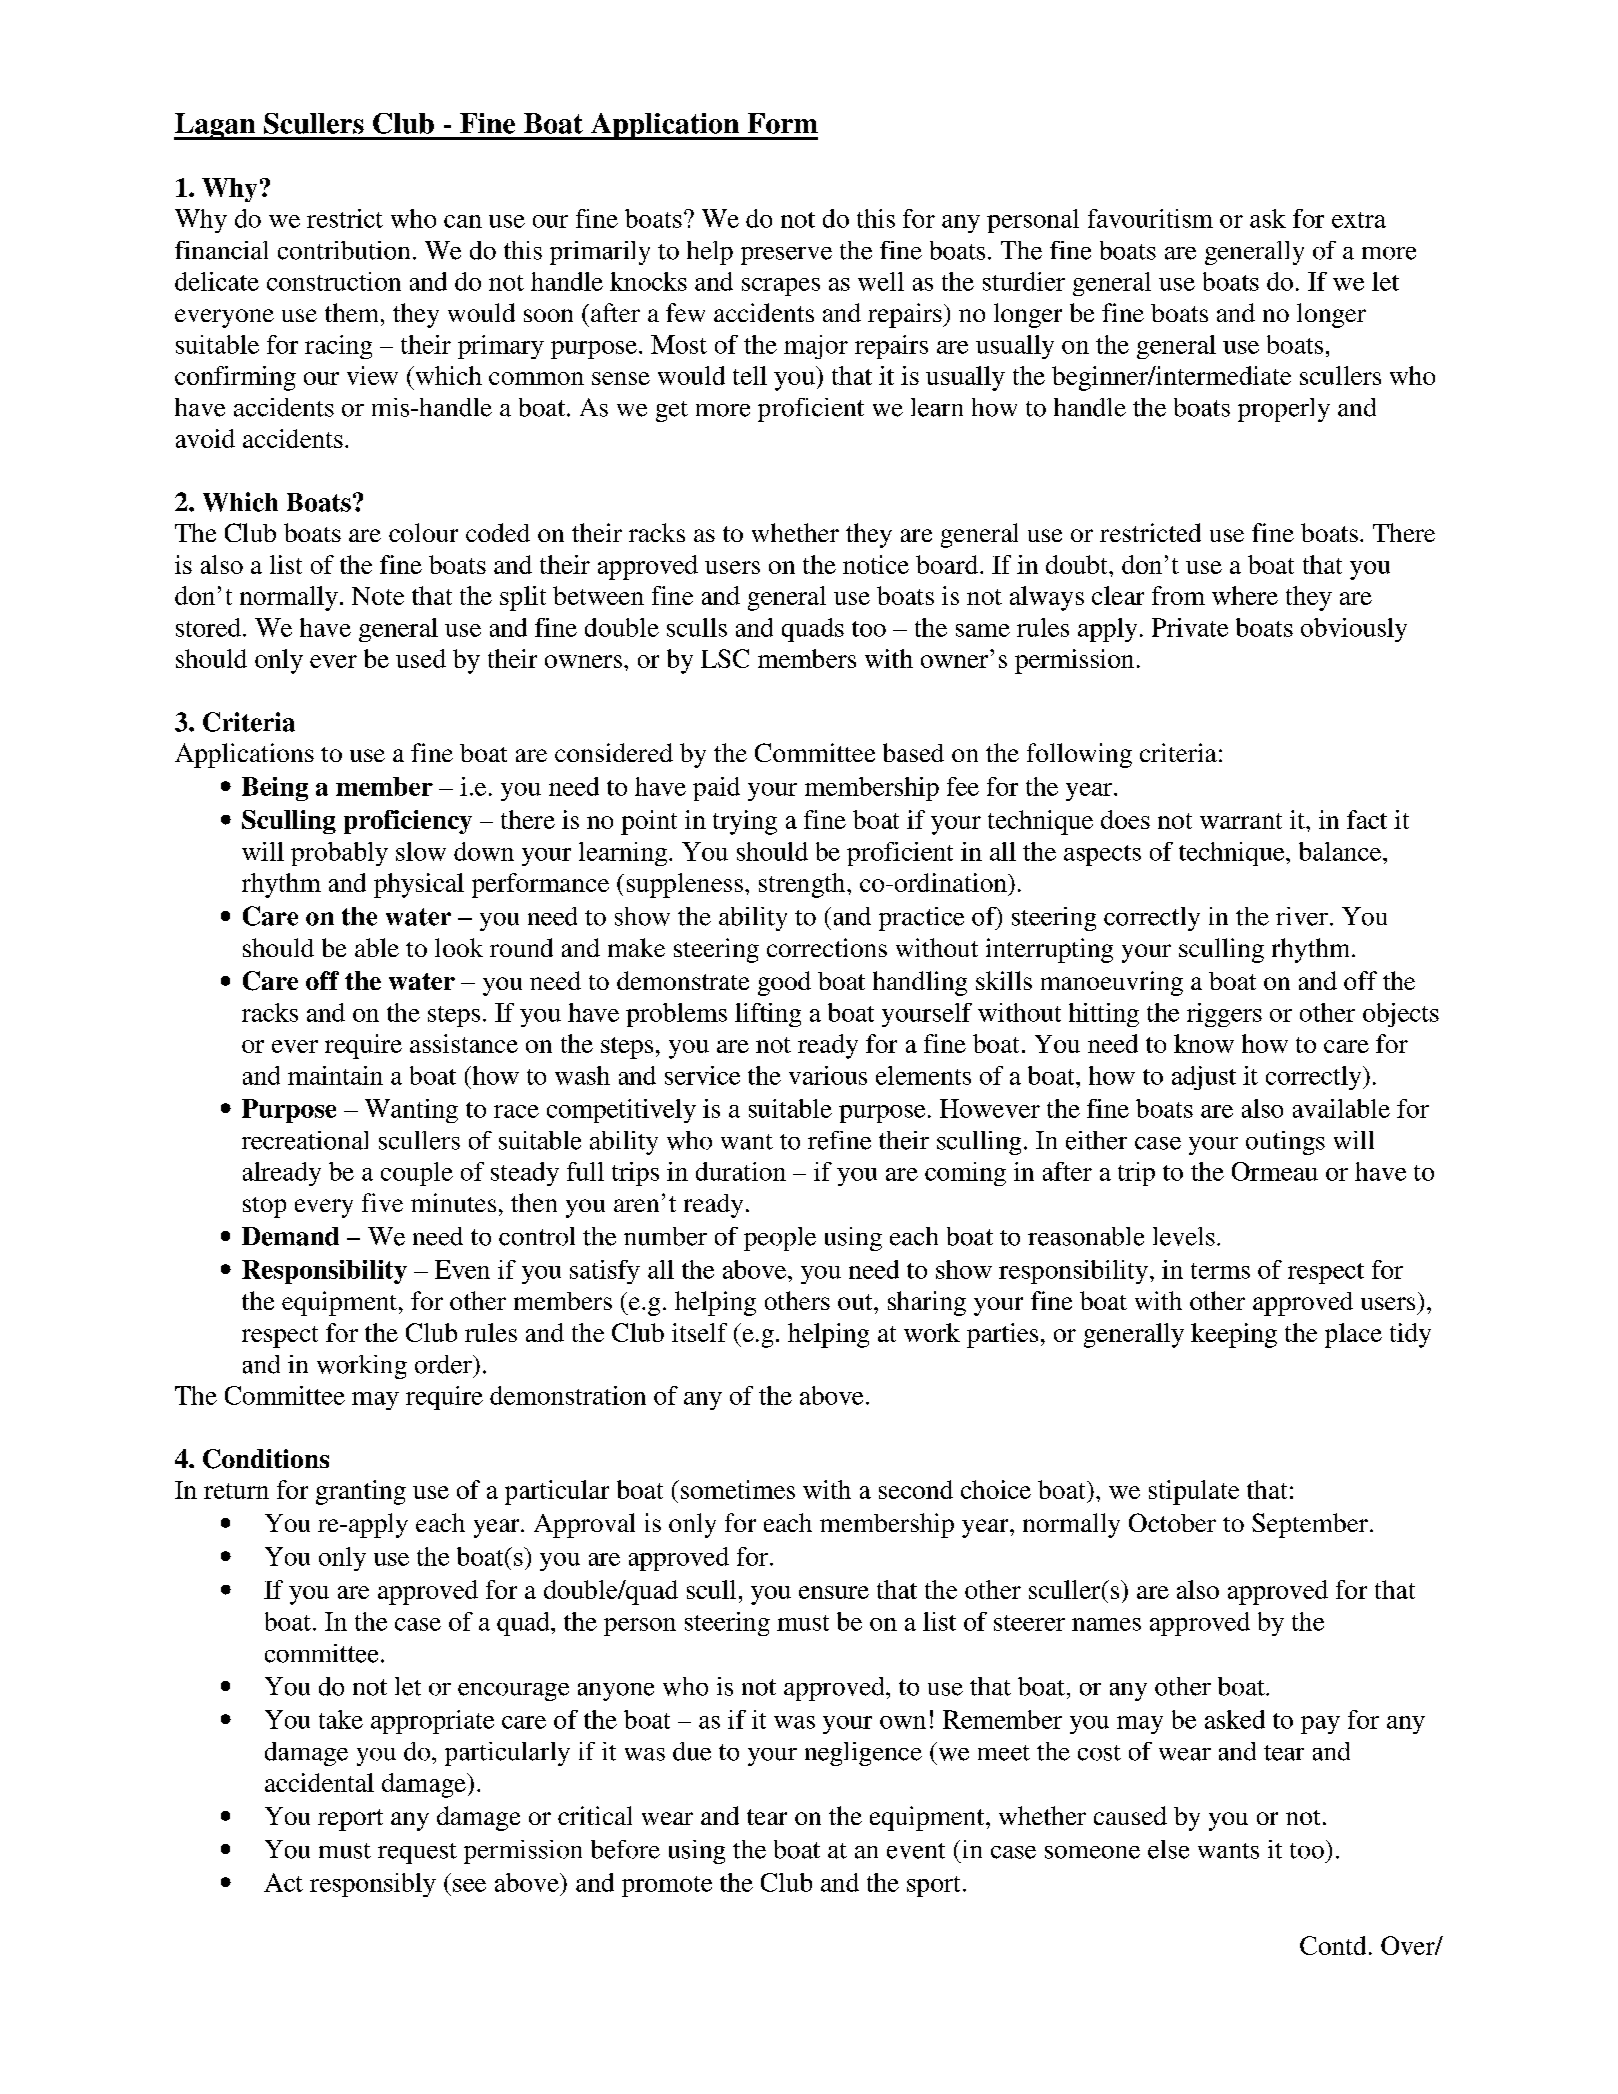  Describe the element at coordinates (378, 596) in the screenshot. I see `Note` at that location.
